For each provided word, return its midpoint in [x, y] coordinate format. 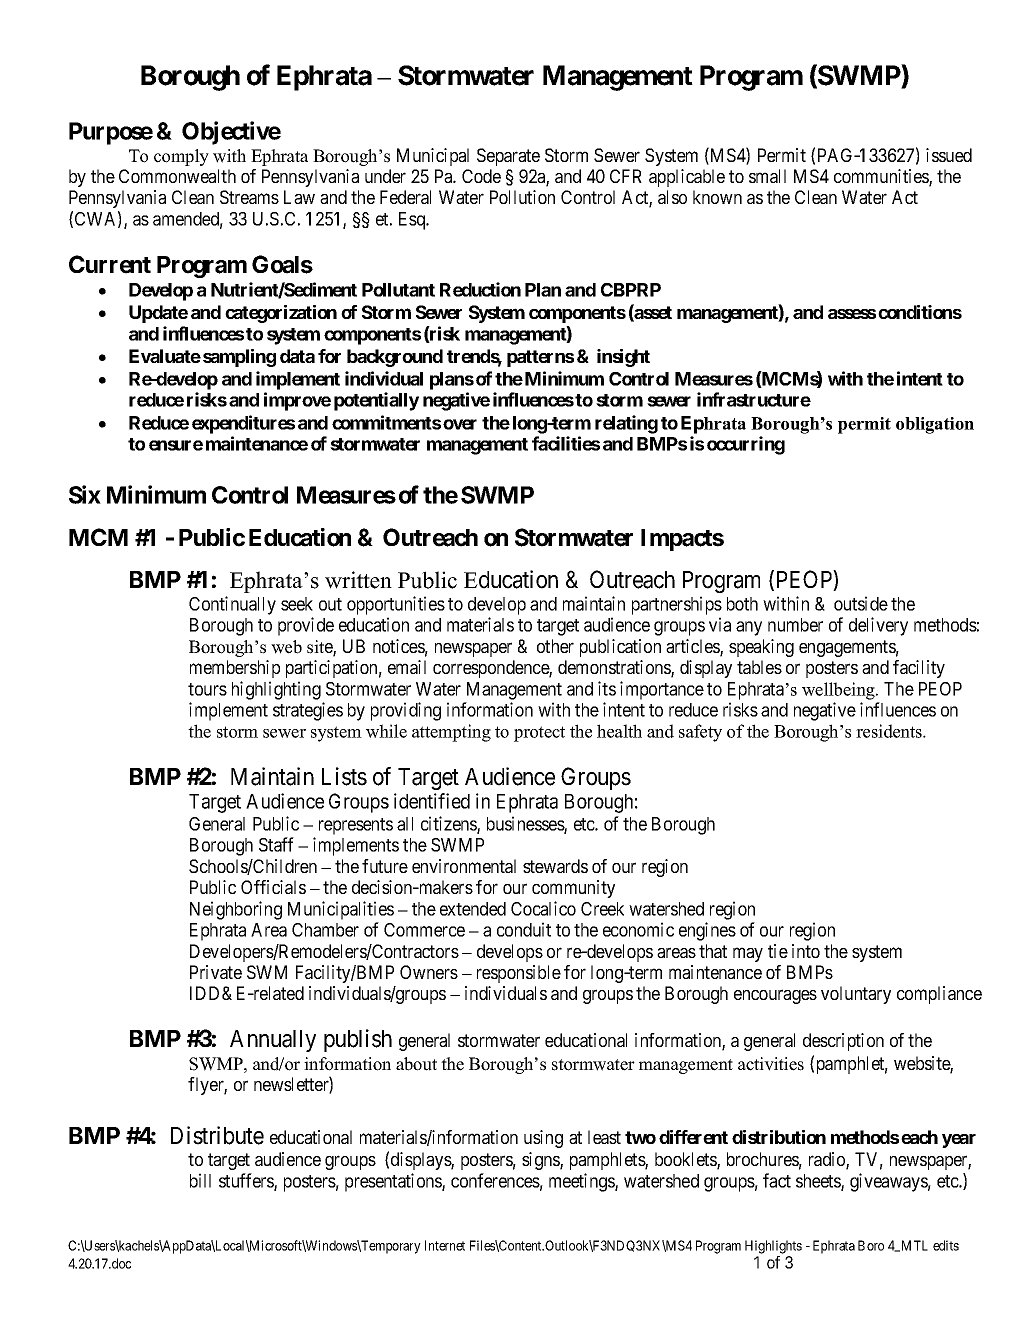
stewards [555, 866]
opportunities [396, 605]
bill [200, 1180]
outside [861, 603]
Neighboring [236, 910]
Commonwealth [177, 176]
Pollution [522, 197]
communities [882, 177]
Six [85, 494]
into [806, 951]
